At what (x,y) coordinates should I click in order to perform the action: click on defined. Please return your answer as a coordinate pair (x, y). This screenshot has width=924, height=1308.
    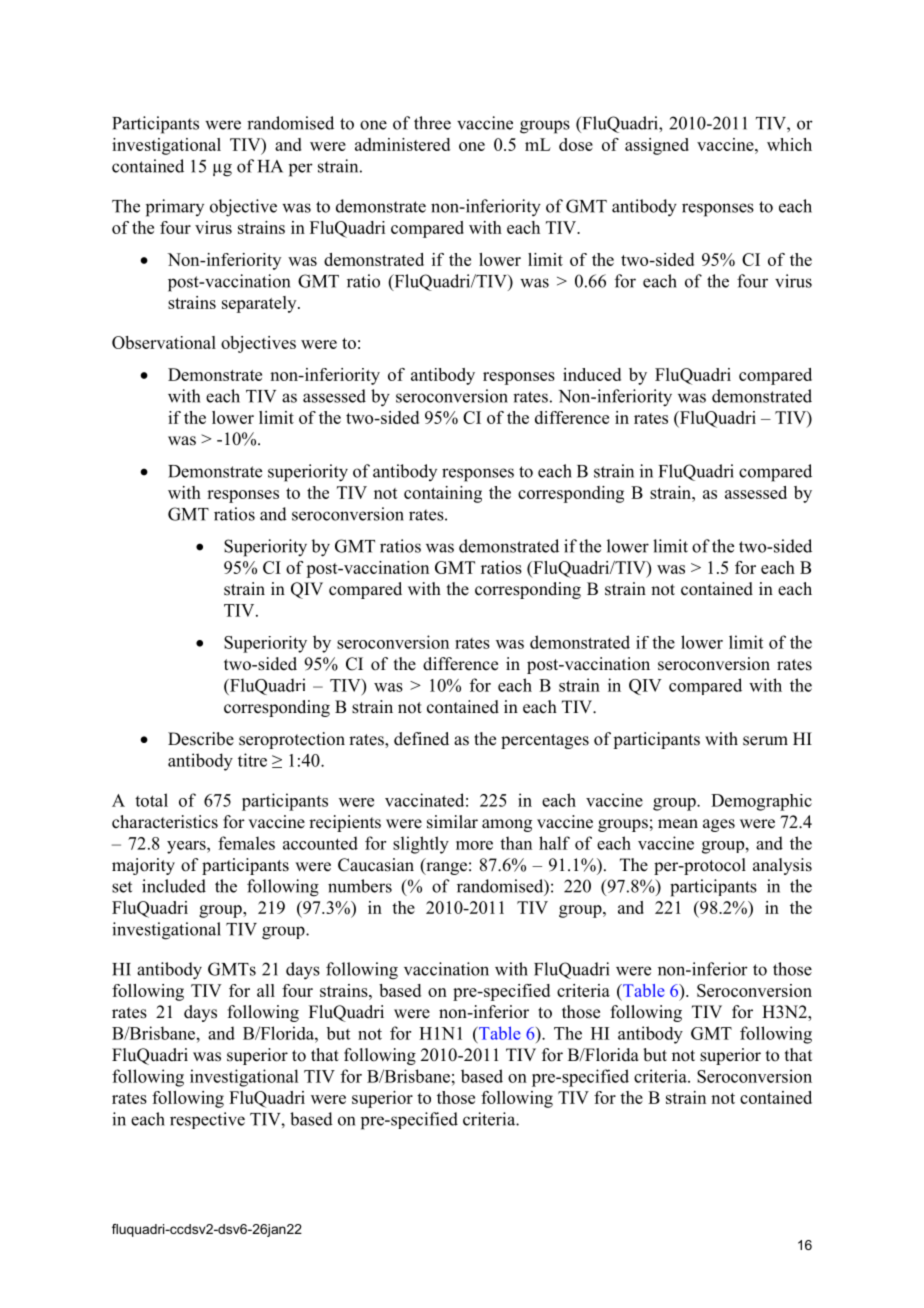
    Looking at the image, I should click on (421, 739).
